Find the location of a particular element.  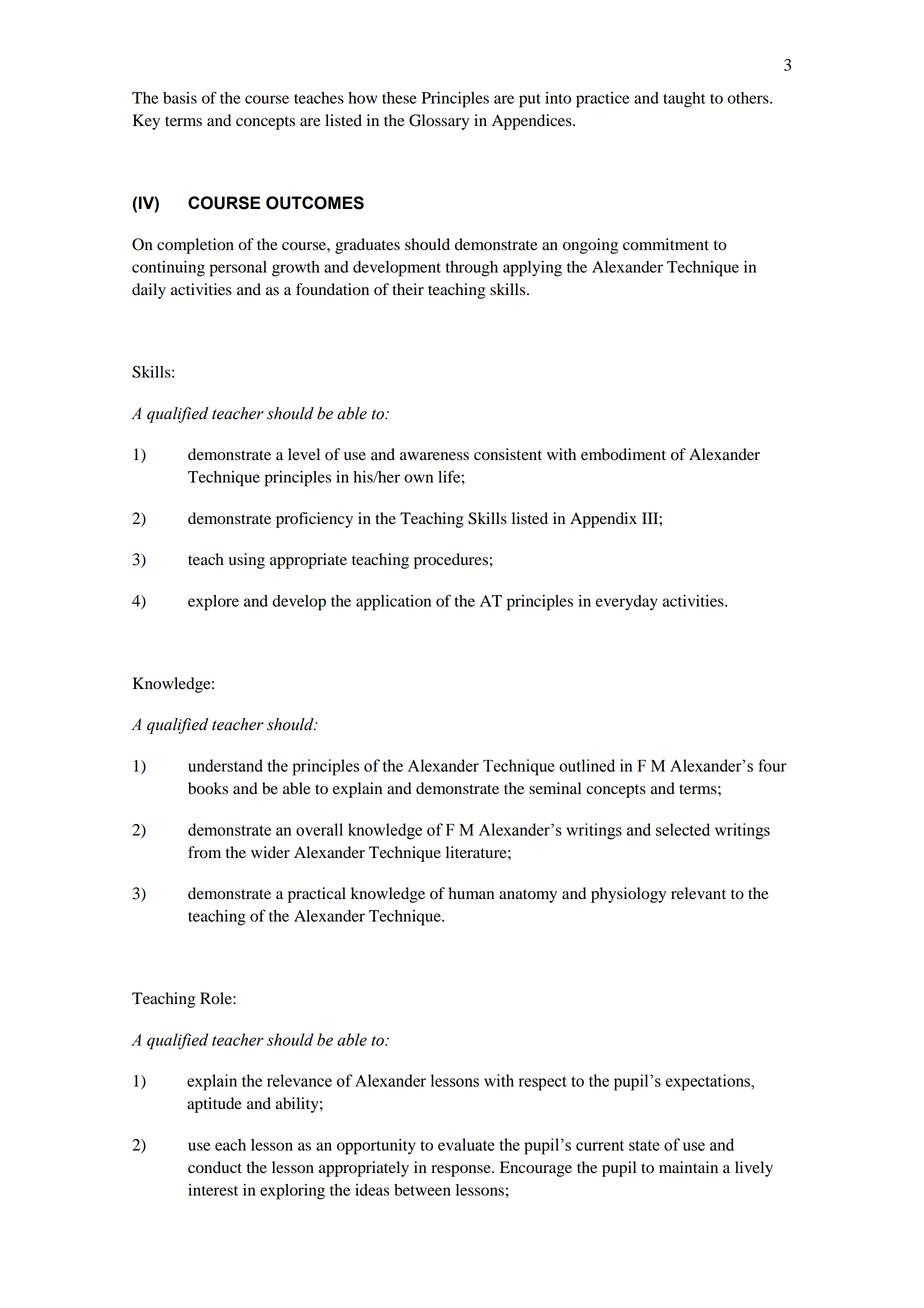

conduct is located at coordinates (215, 1167).
